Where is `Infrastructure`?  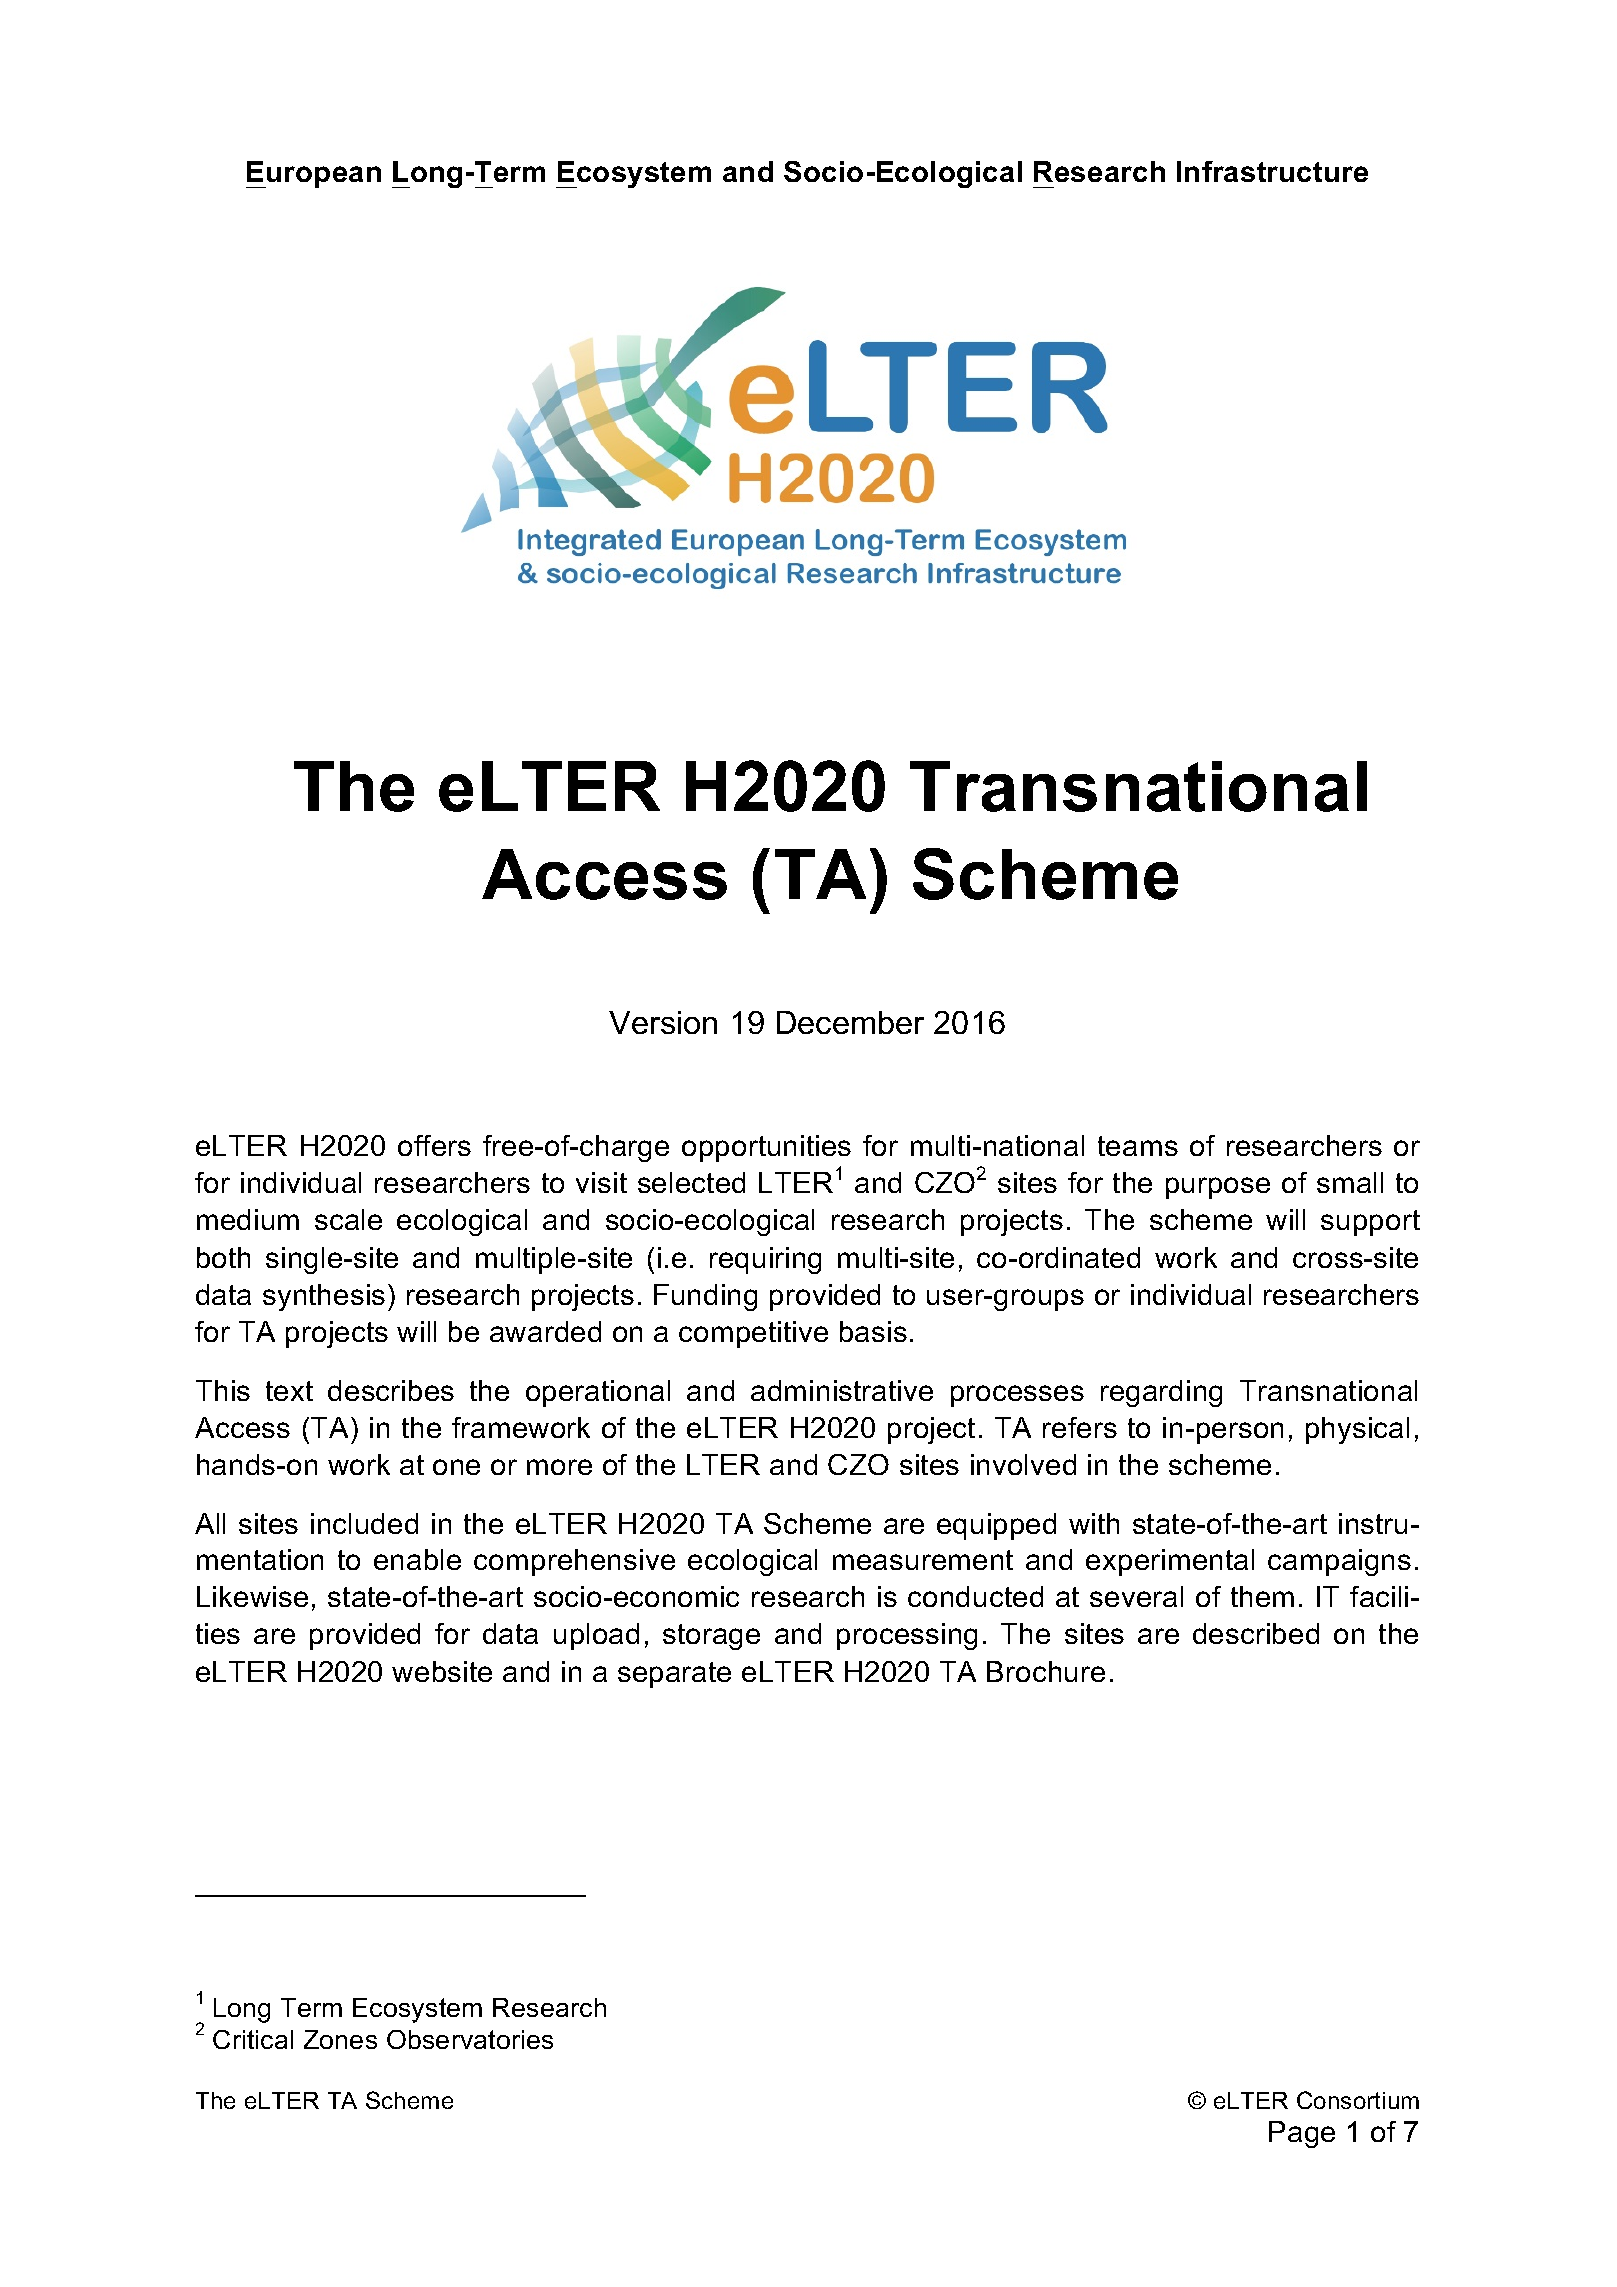
Infrastructure is located at coordinates (1272, 171).
